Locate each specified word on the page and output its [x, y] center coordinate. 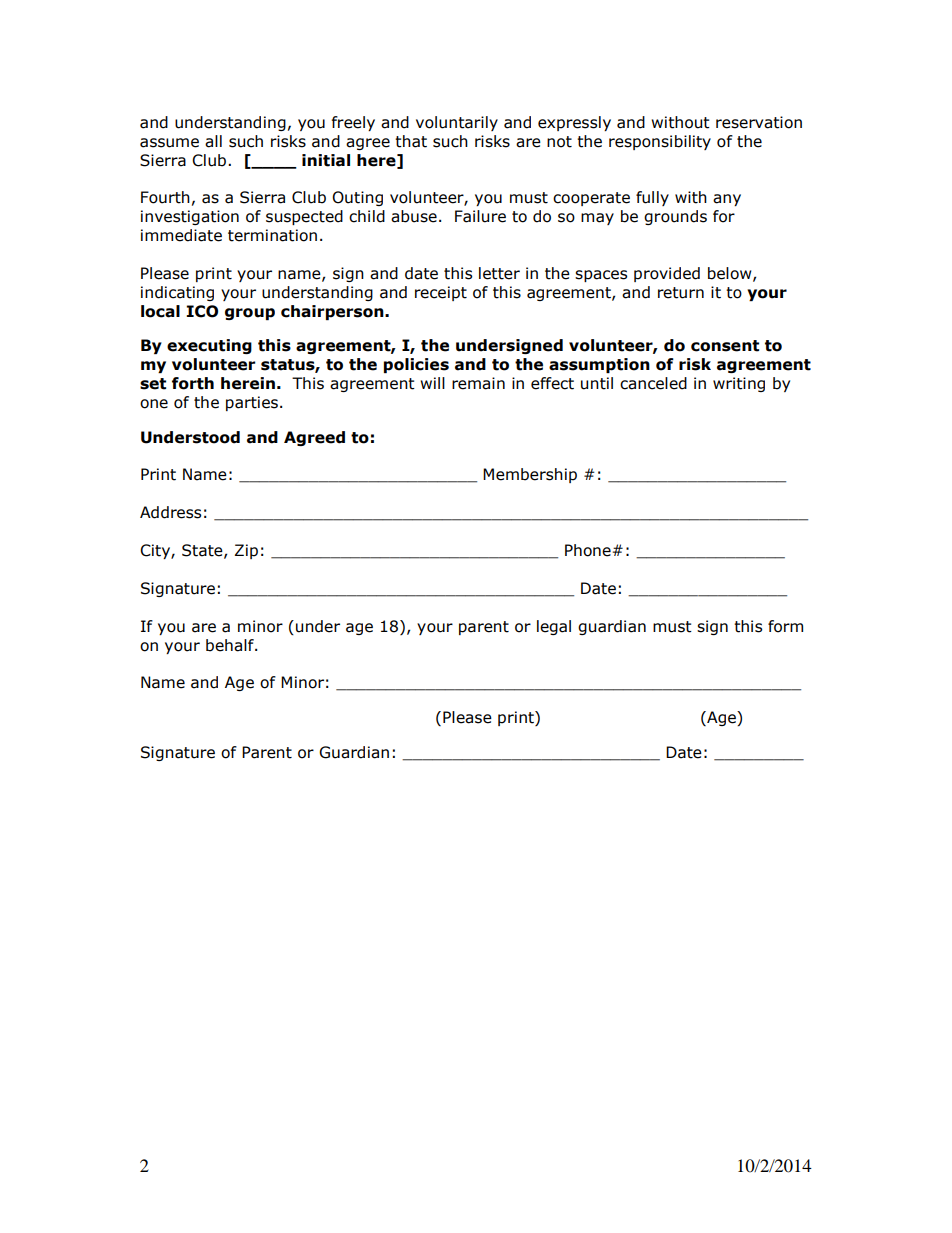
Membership [530, 475]
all [213, 141]
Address [170, 512]
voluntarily [457, 123]
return [681, 293]
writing [739, 384]
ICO [202, 311]
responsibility [660, 142]
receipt [441, 293]
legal [554, 627]
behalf [231, 645]
